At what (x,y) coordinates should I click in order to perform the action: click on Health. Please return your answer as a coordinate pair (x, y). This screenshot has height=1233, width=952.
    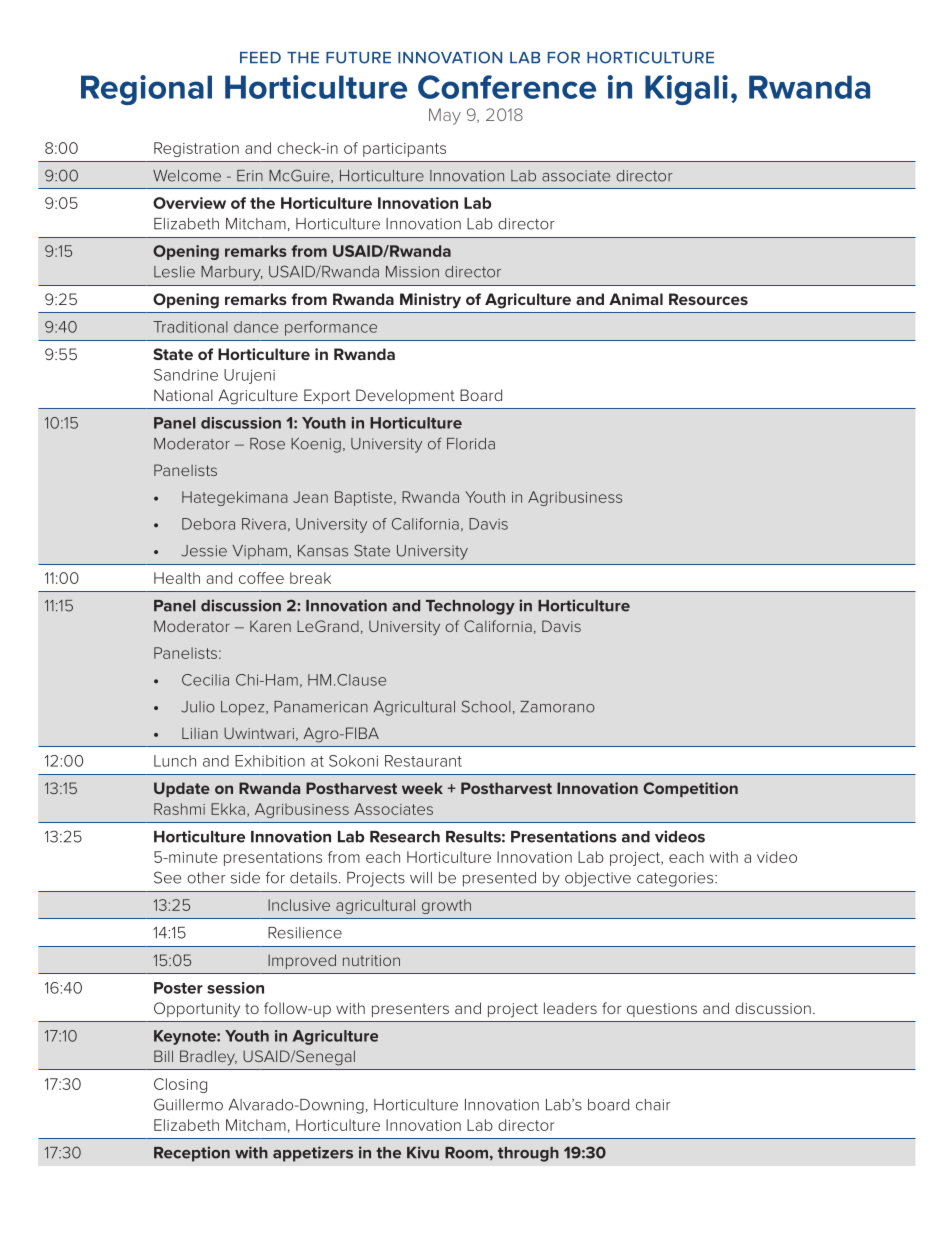
    Looking at the image, I should click on (177, 578).
